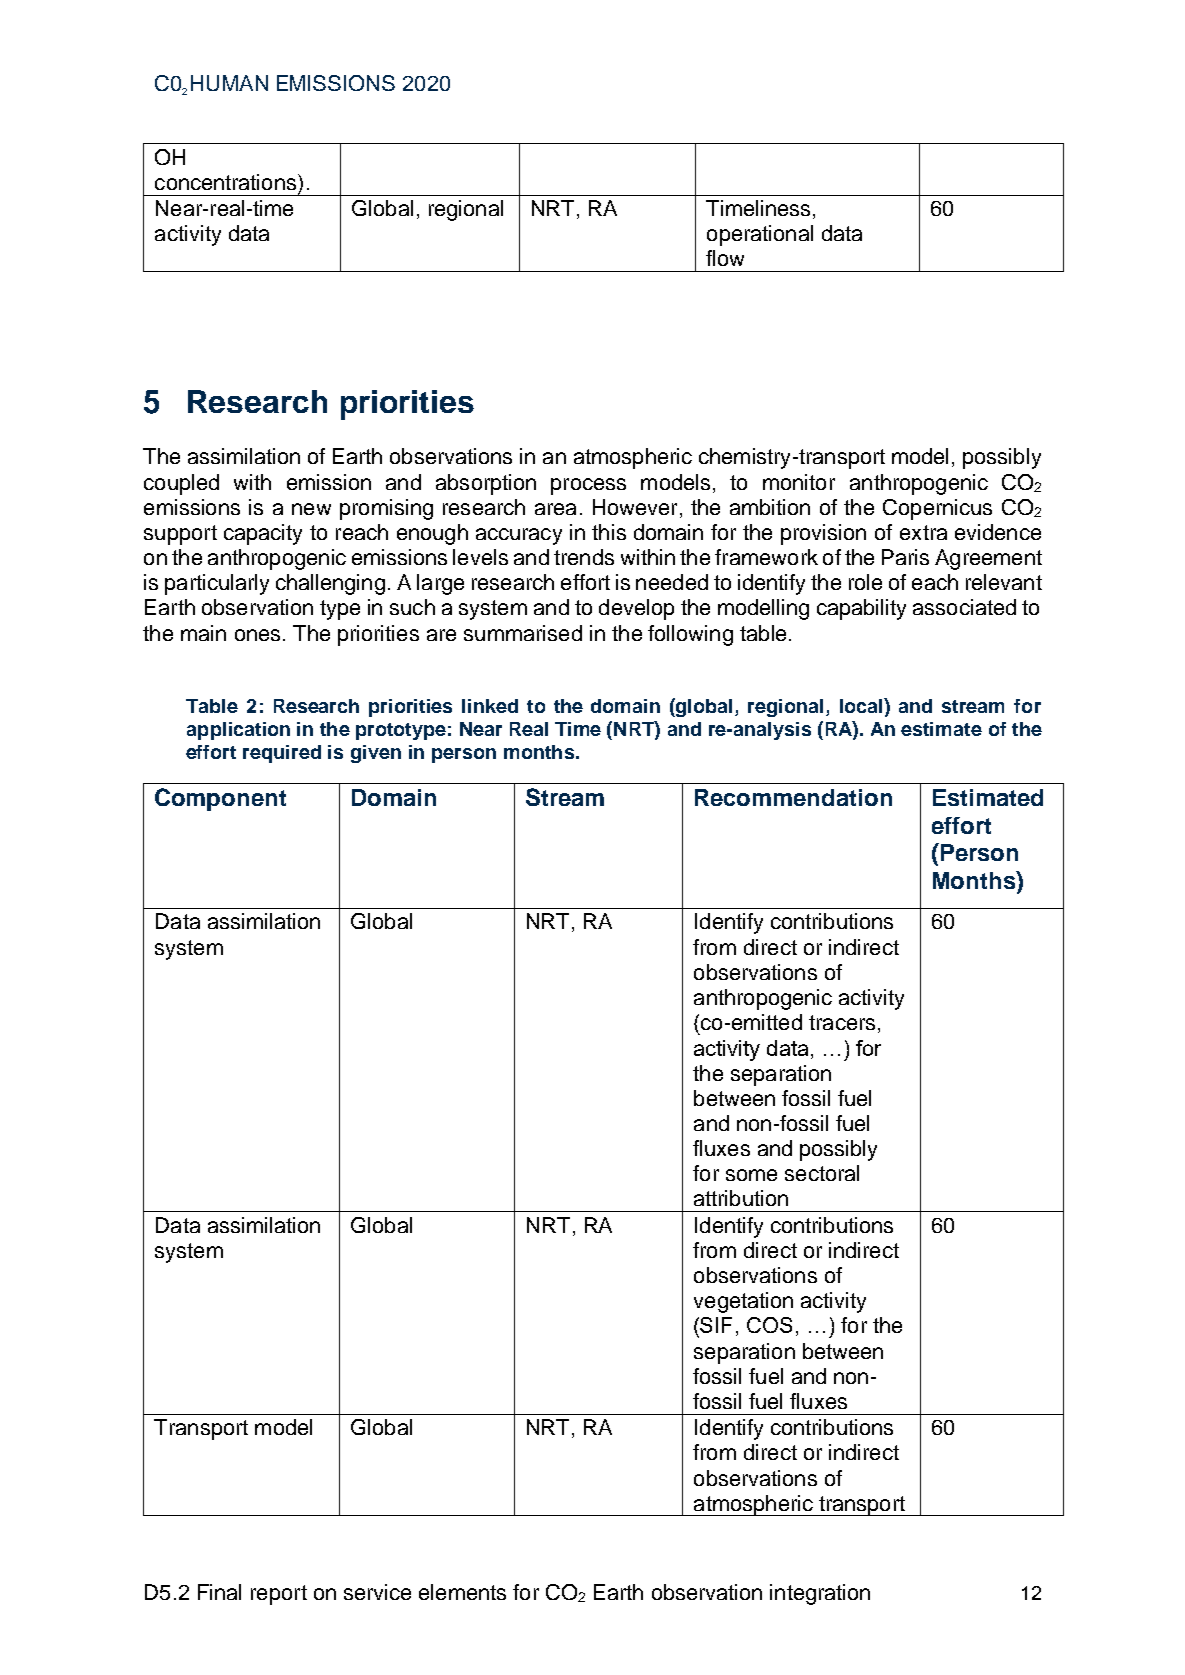 This screenshot has width=1185, height=1675. What do you see at coordinates (490, 706) in the screenshot?
I see `linked` at bounding box center [490, 706].
